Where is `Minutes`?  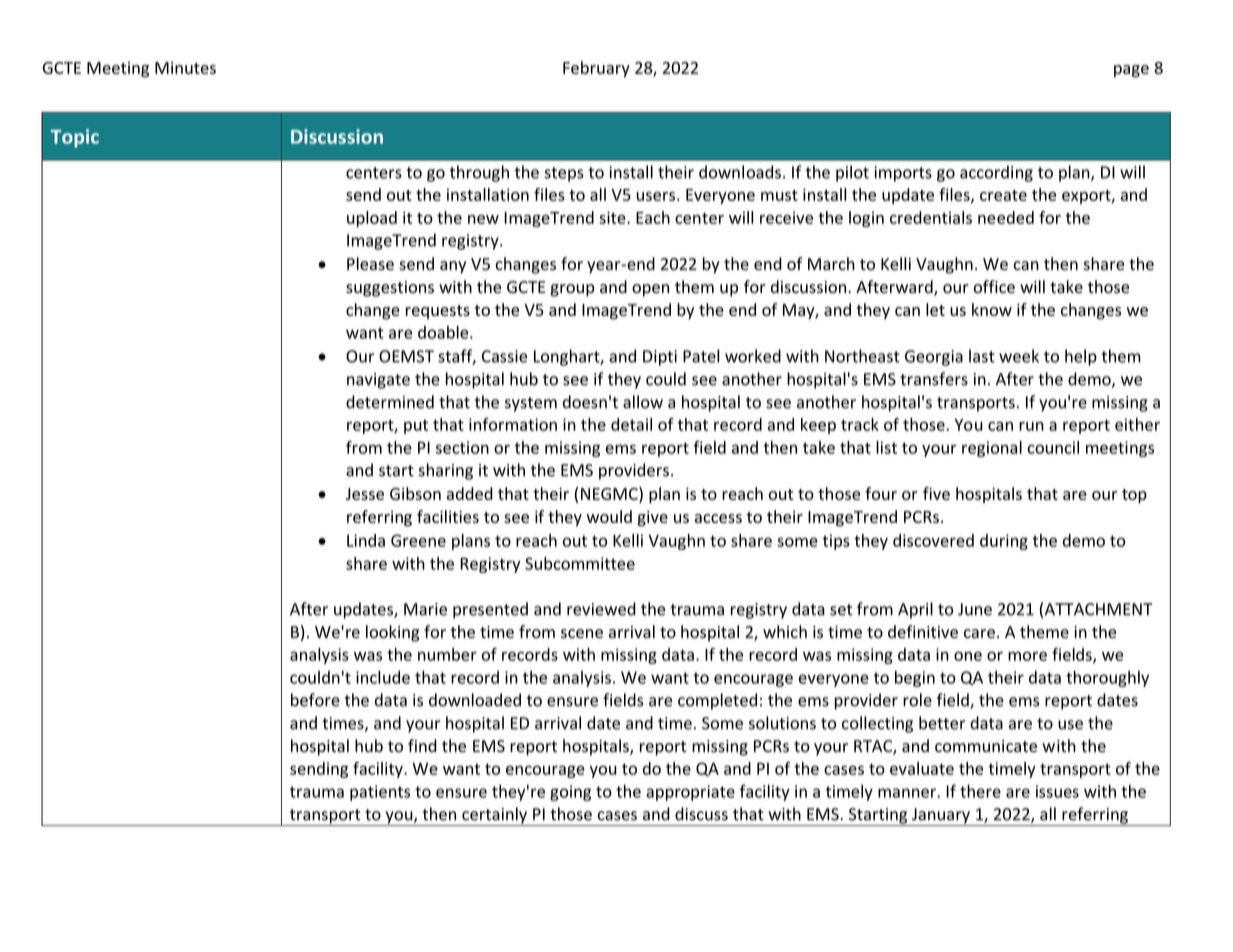
Minutes is located at coordinates (185, 68).
